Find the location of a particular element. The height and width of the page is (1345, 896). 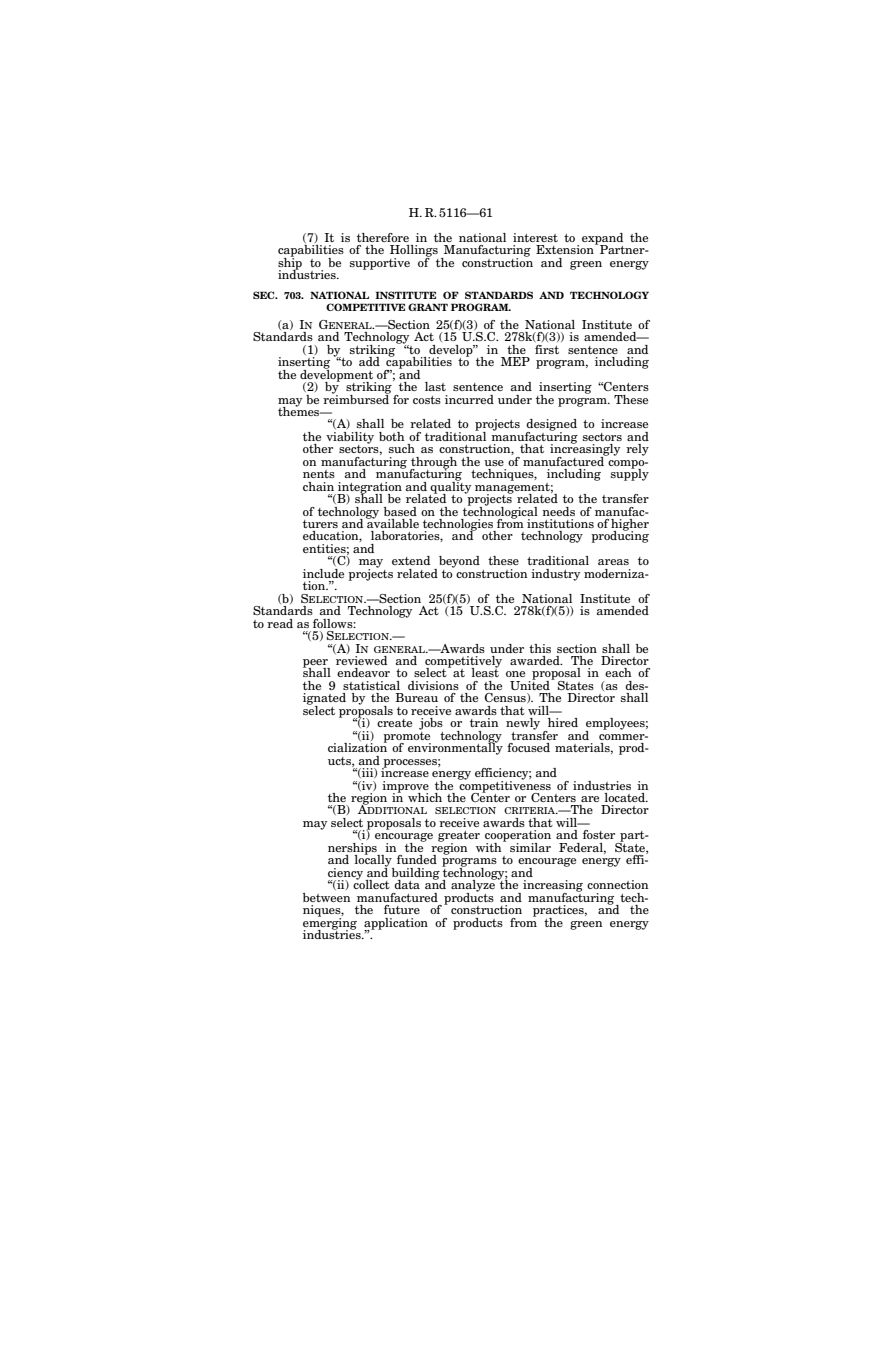

supportive is located at coordinates (380, 264).
